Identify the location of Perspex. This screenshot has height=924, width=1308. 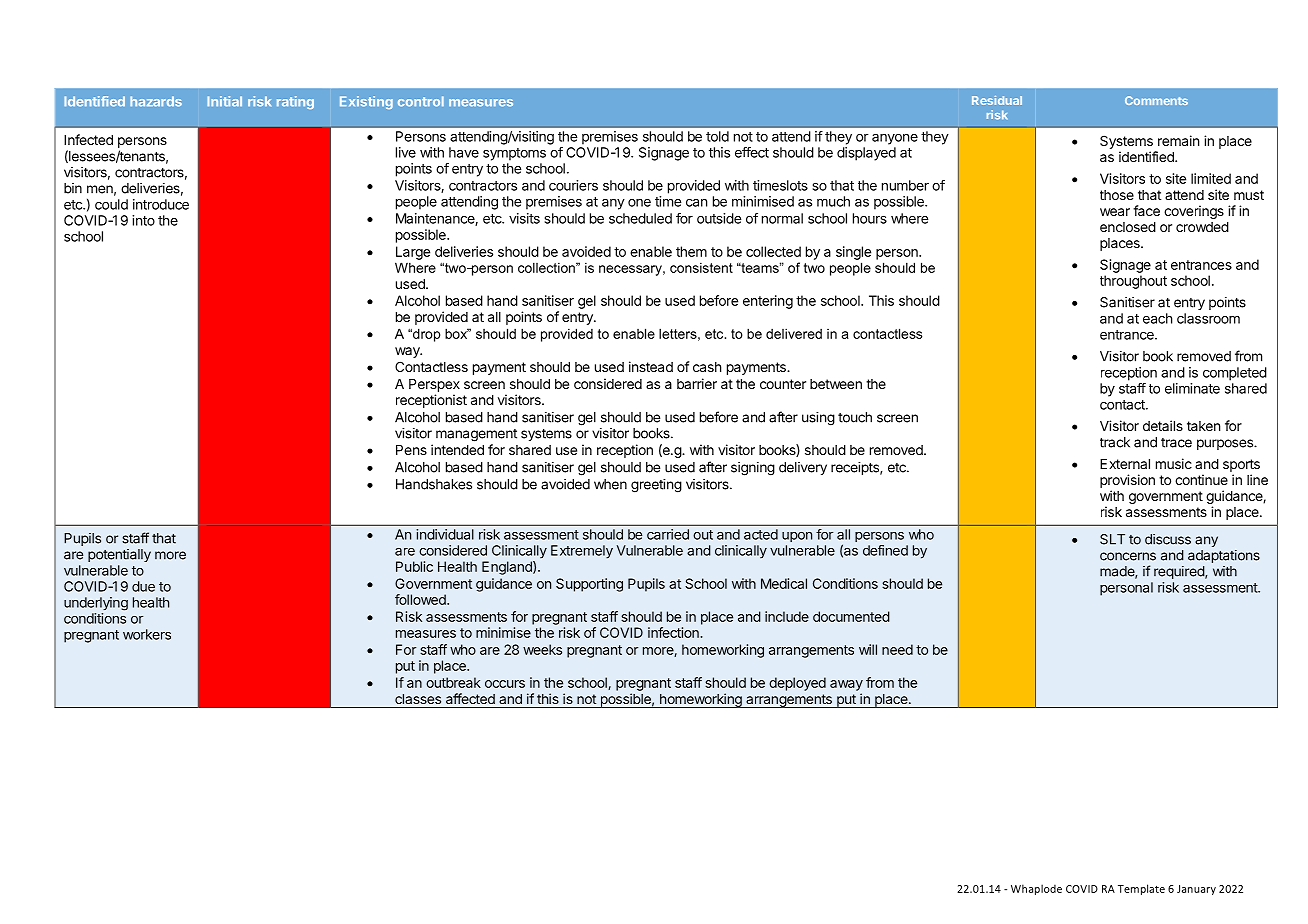
(434, 385).
